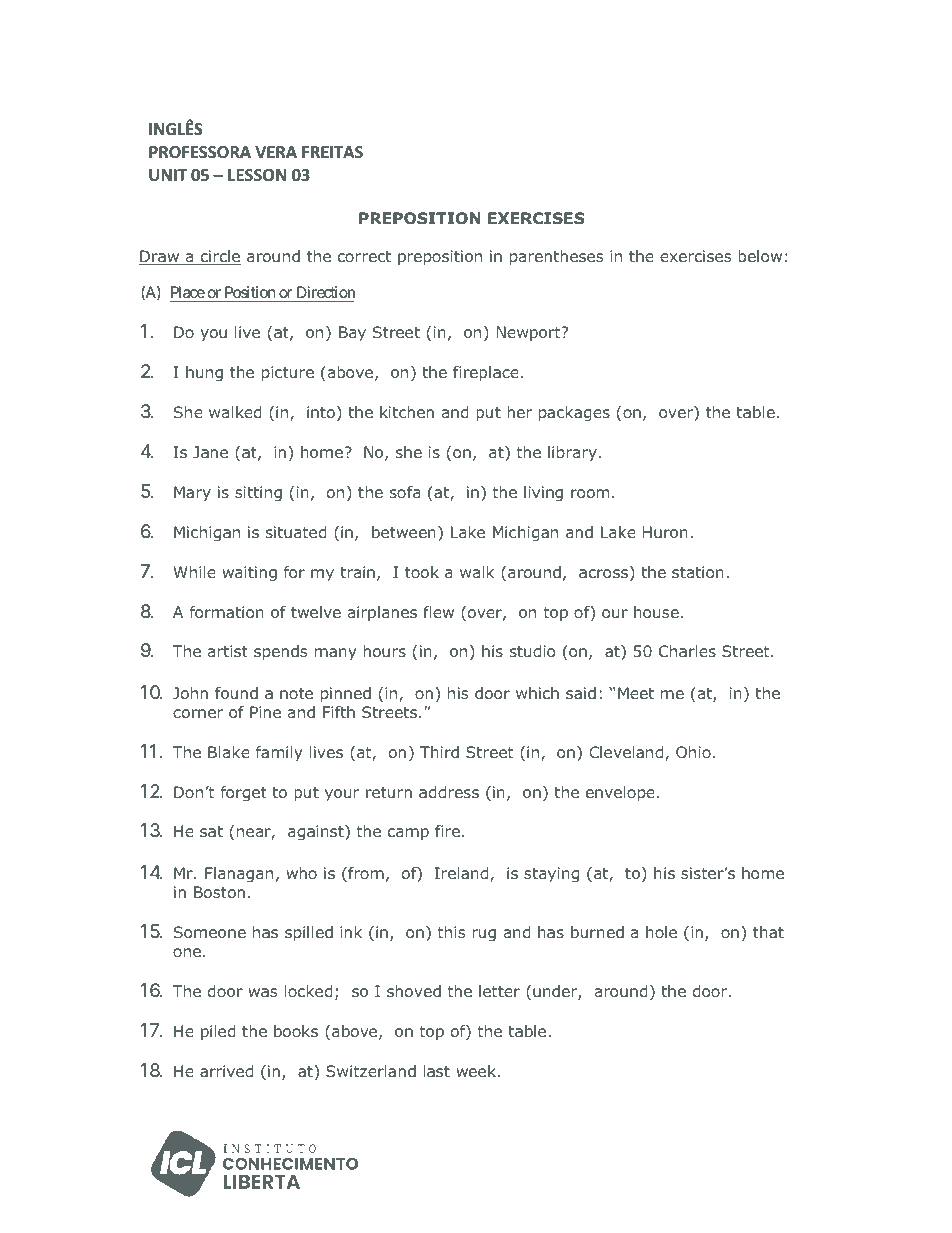  Describe the element at coordinates (405, 492) in the screenshot. I see `sofa` at that location.
